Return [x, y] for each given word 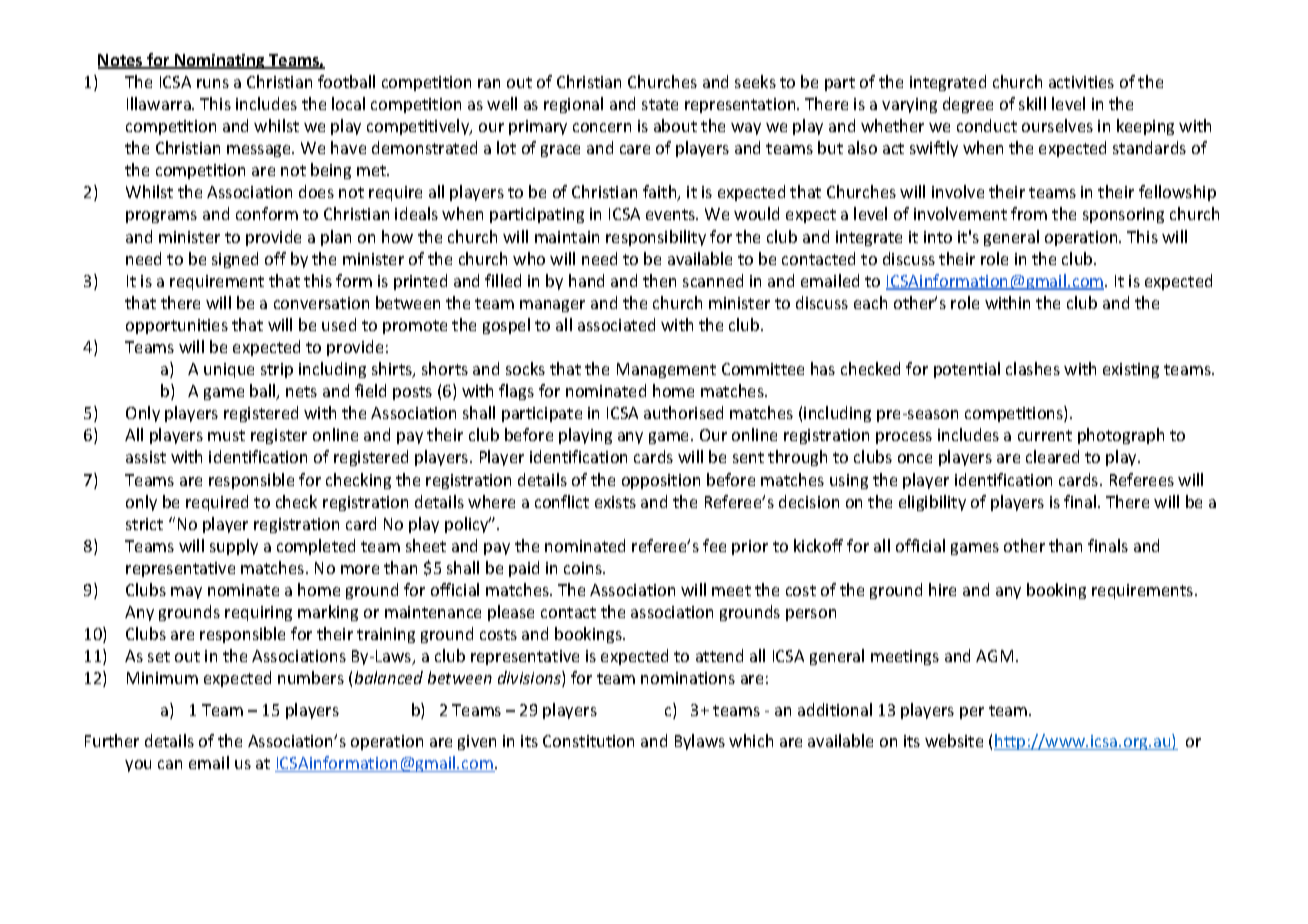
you [138, 766]
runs [213, 83]
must [226, 435]
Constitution [588, 741]
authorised [683, 412]
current [1045, 435]
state [660, 104]
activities [1081, 82]
